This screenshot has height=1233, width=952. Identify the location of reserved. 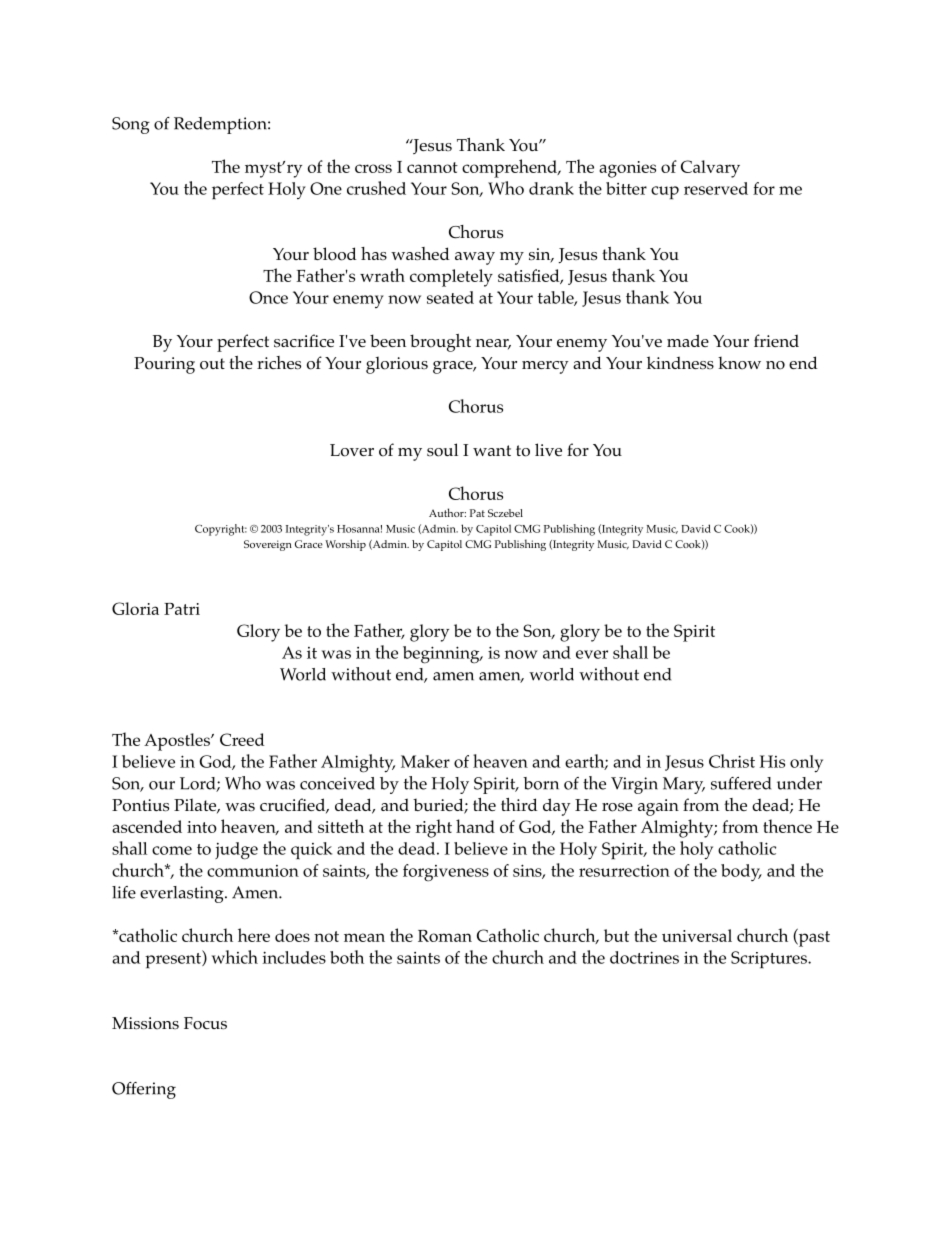
(716, 188).
